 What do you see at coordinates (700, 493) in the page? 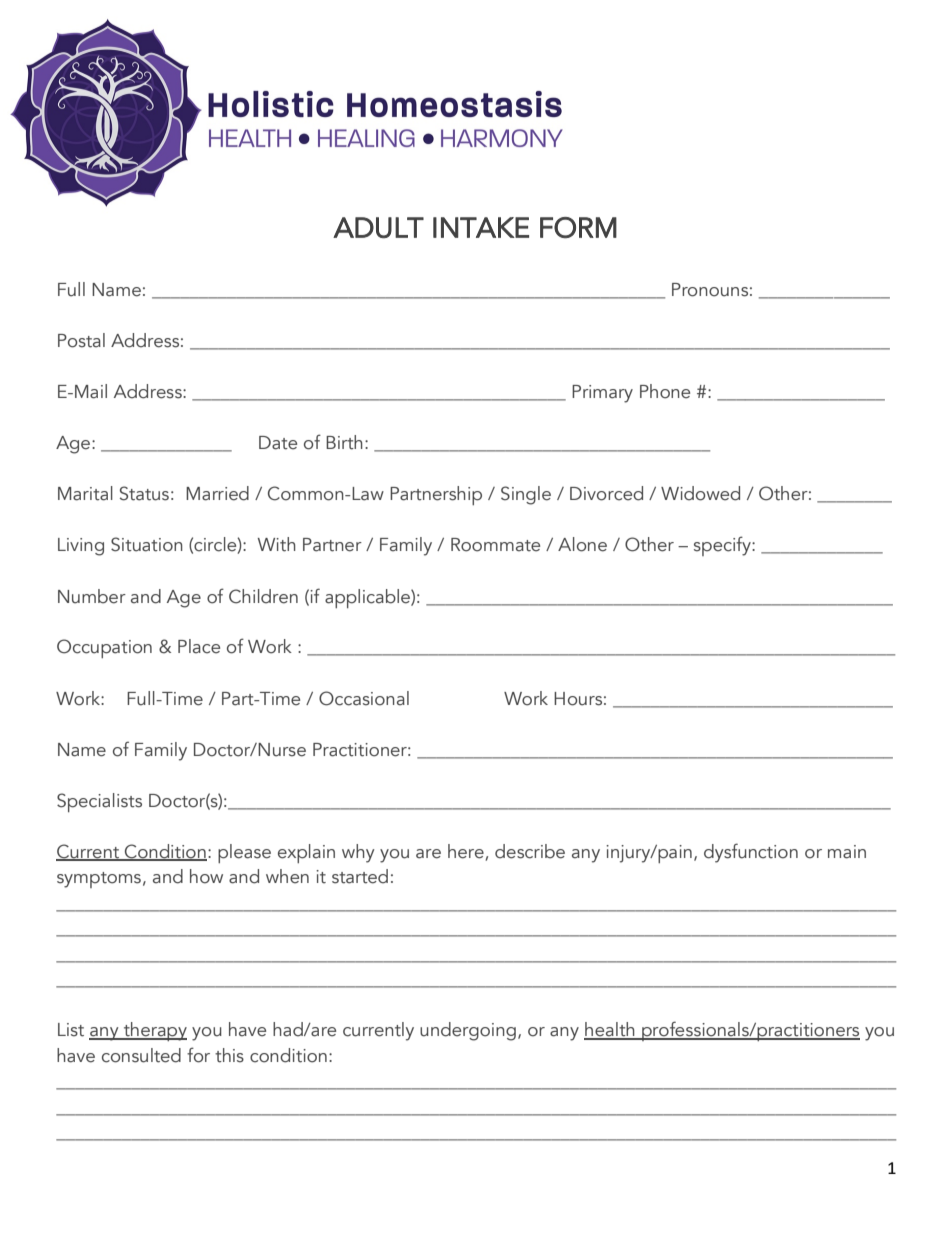
I see `Widowed` at bounding box center [700, 493].
